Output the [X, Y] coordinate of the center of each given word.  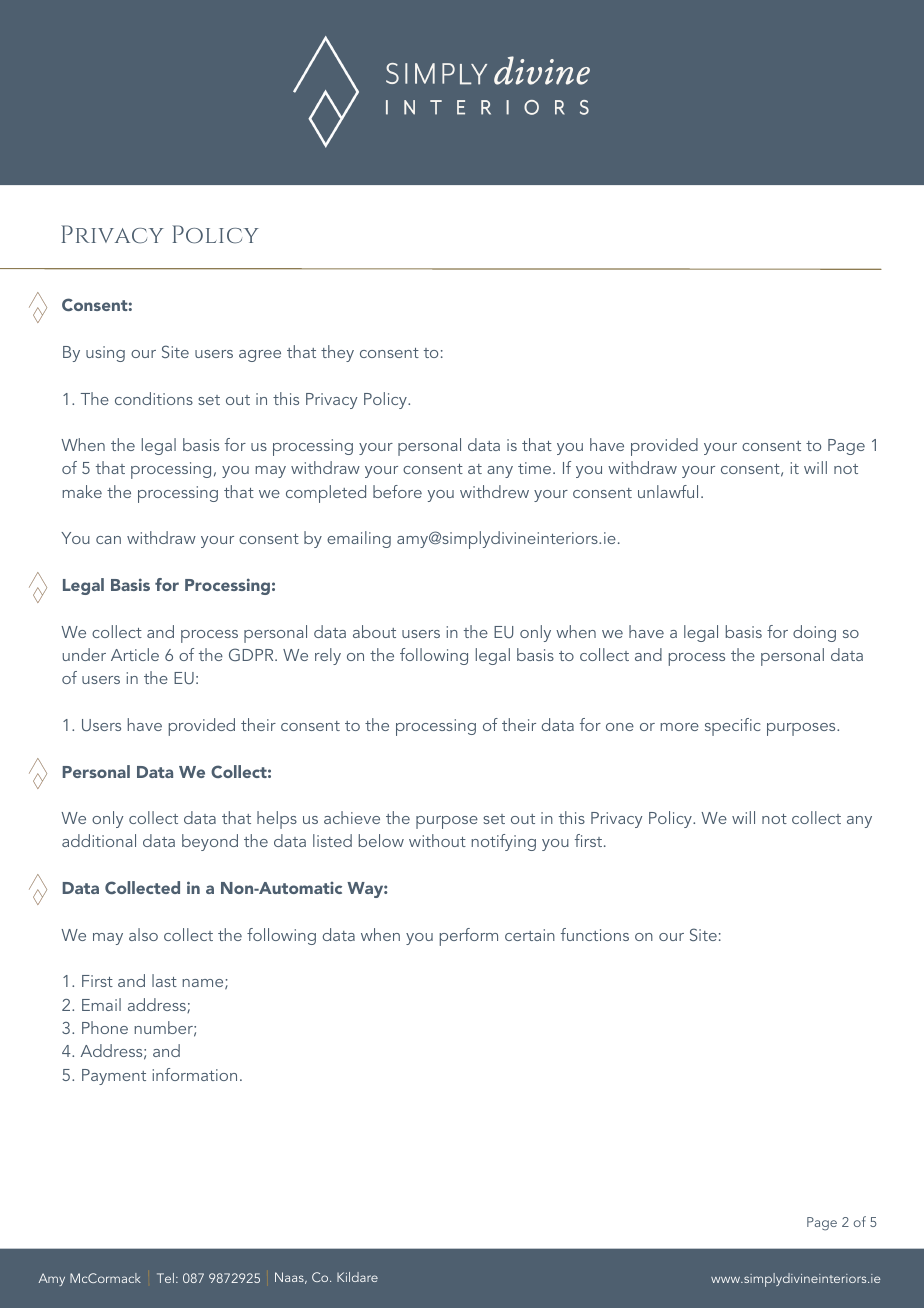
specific [733, 727]
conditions [154, 398]
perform [469, 937]
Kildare [357, 1277]
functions [595, 934]
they [337, 353]
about [374, 631]
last [164, 980]
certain [530, 935]
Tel [165, 1278]
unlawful [668, 491]
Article [135, 654]
